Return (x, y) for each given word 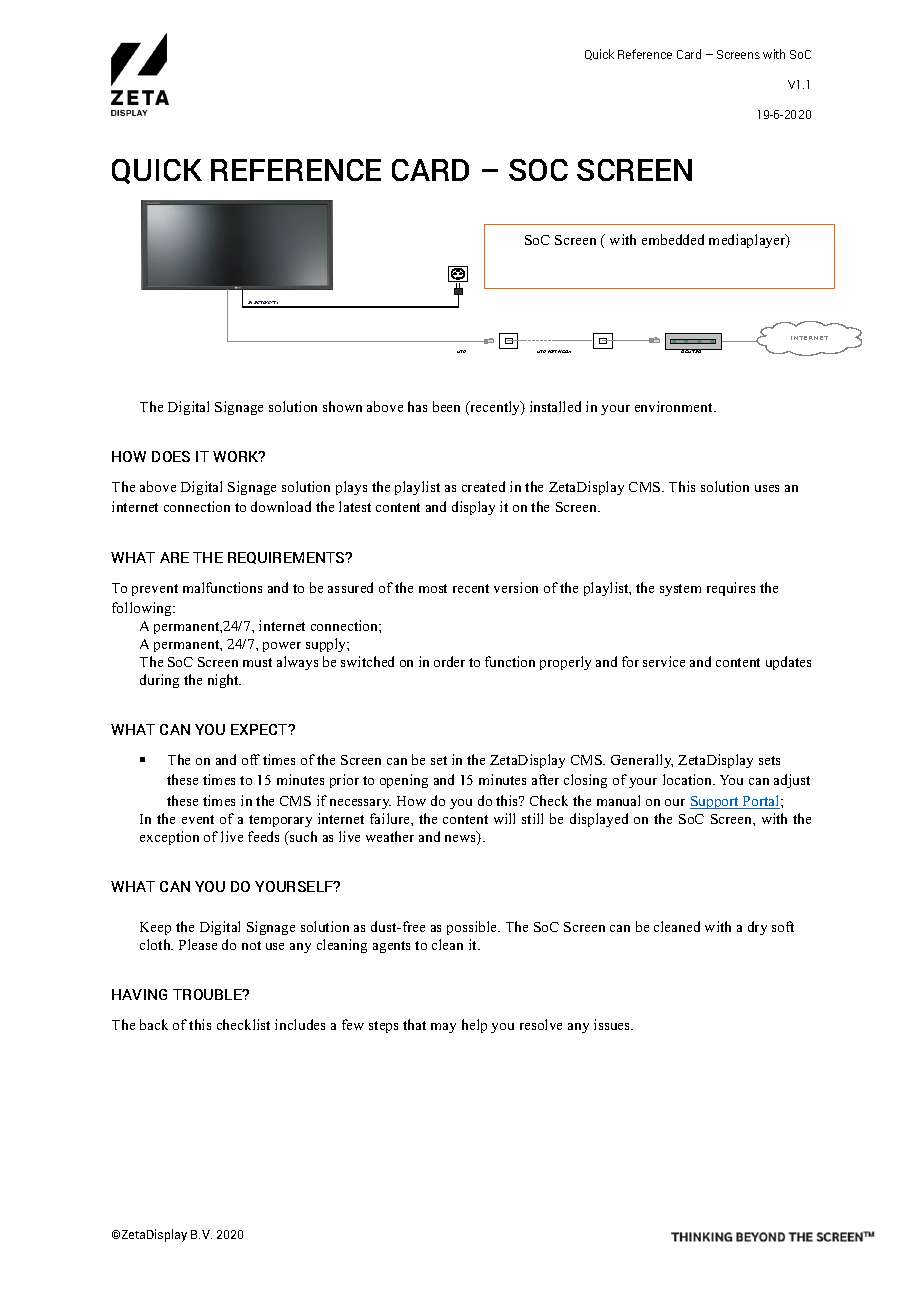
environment (675, 406)
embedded (673, 239)
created (483, 486)
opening (404, 781)
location (689, 779)
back (154, 1024)
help (474, 1026)
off (251, 759)
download (281, 506)
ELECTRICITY (264, 304)
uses (767, 488)
